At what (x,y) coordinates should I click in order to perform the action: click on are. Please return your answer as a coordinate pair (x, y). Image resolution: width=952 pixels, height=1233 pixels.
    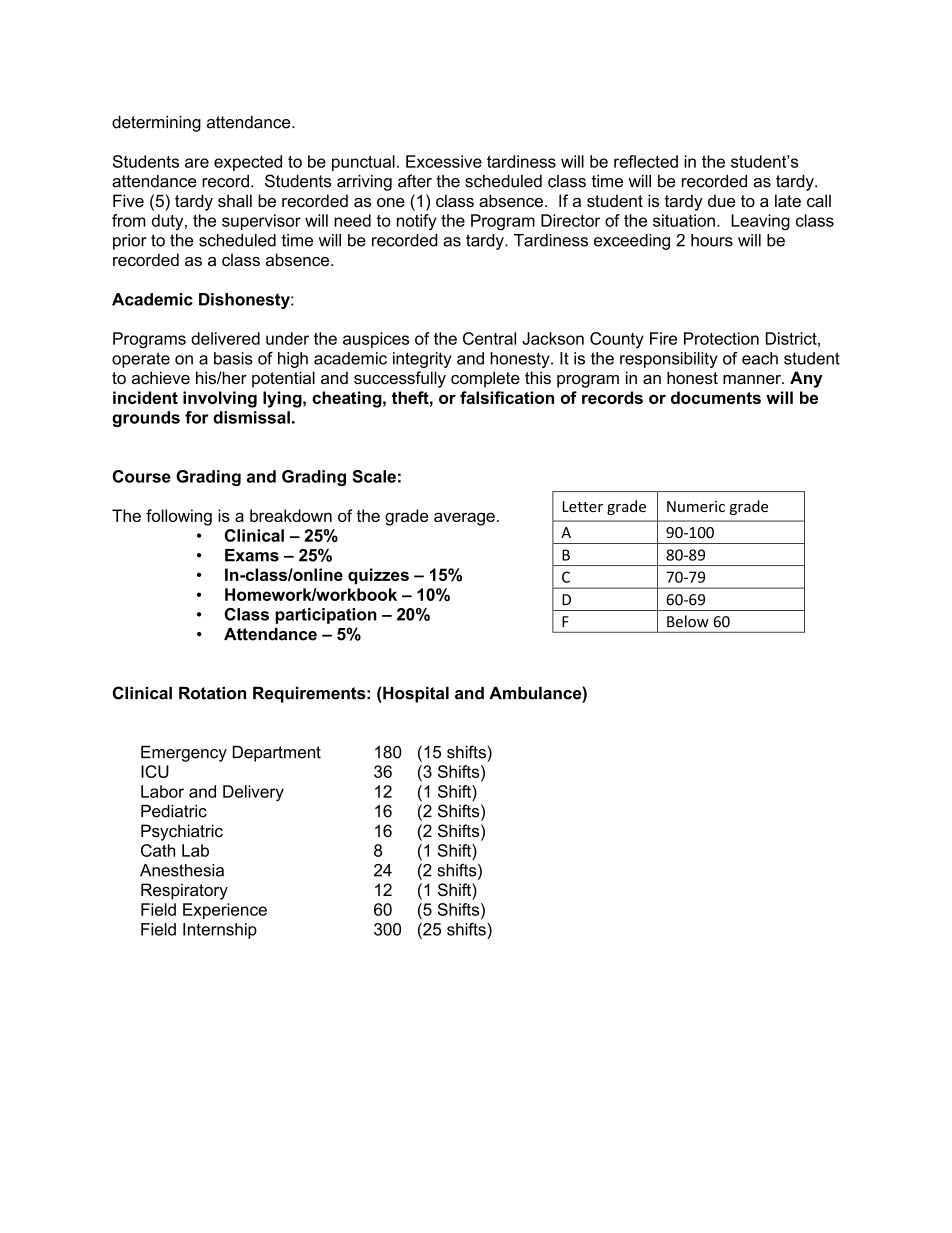
    Looking at the image, I should click on (197, 163).
